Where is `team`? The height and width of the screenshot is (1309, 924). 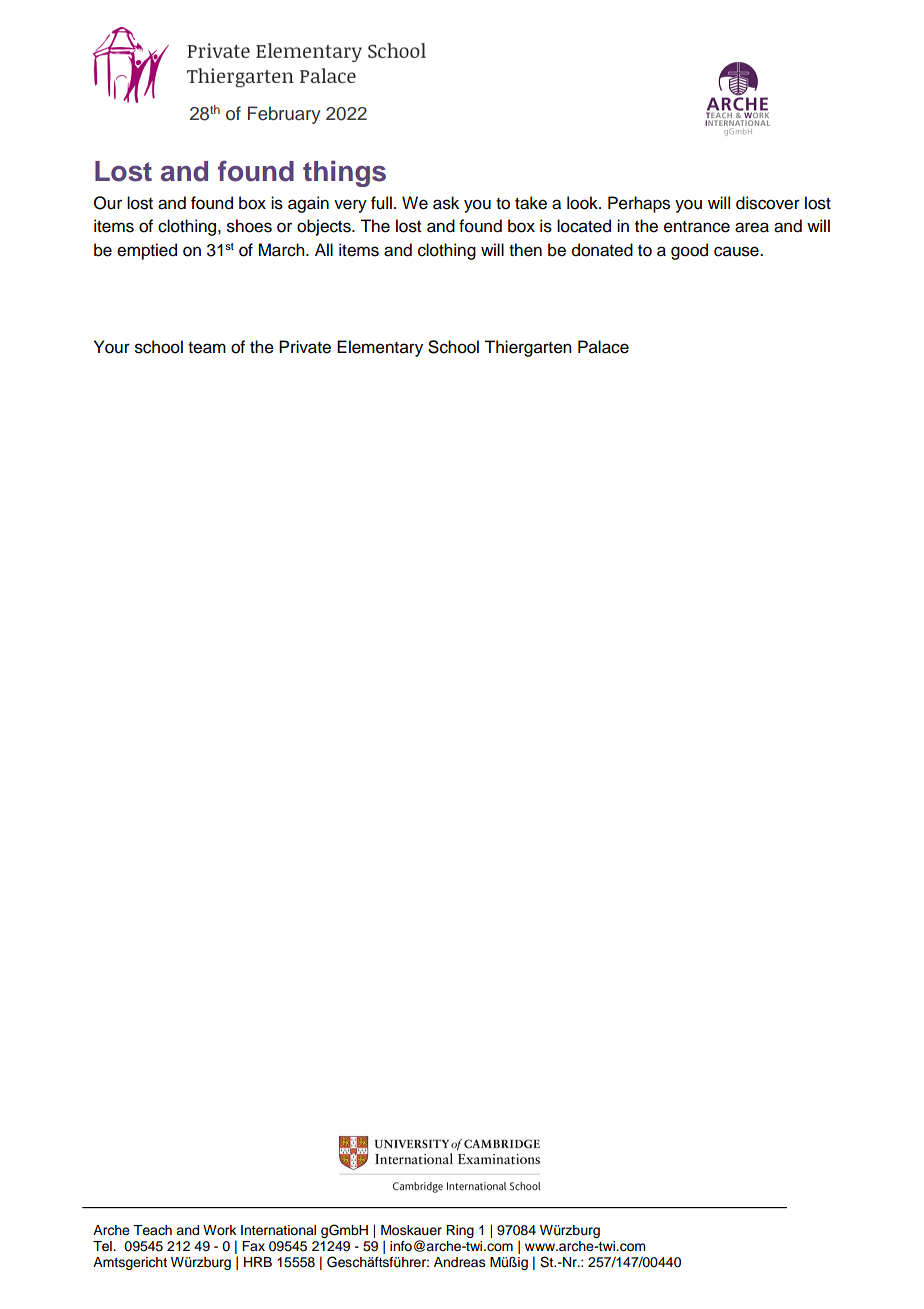
team is located at coordinates (207, 348).
